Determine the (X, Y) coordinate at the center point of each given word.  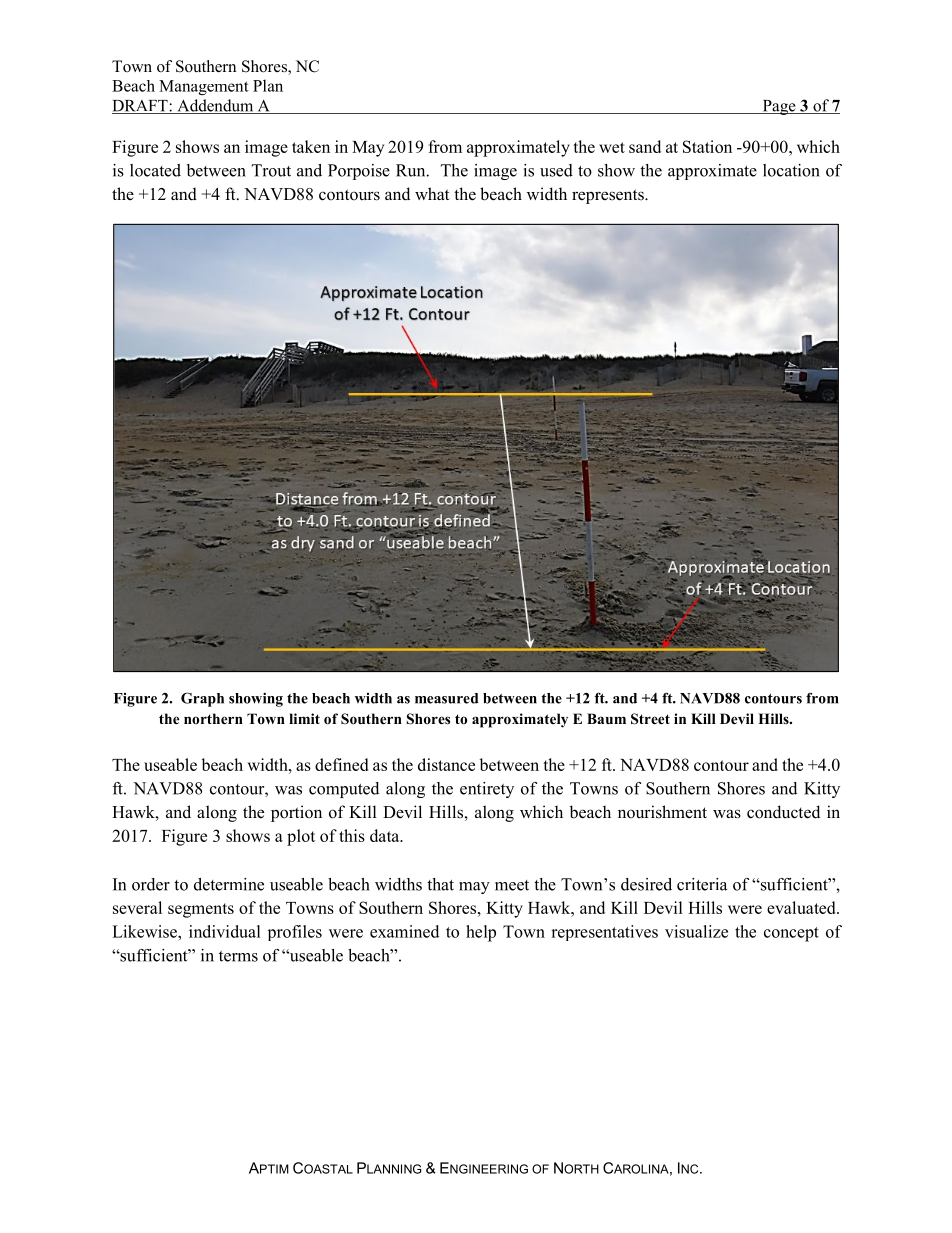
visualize (696, 931)
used (556, 170)
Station (707, 146)
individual (225, 931)
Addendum (215, 106)
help (481, 933)
